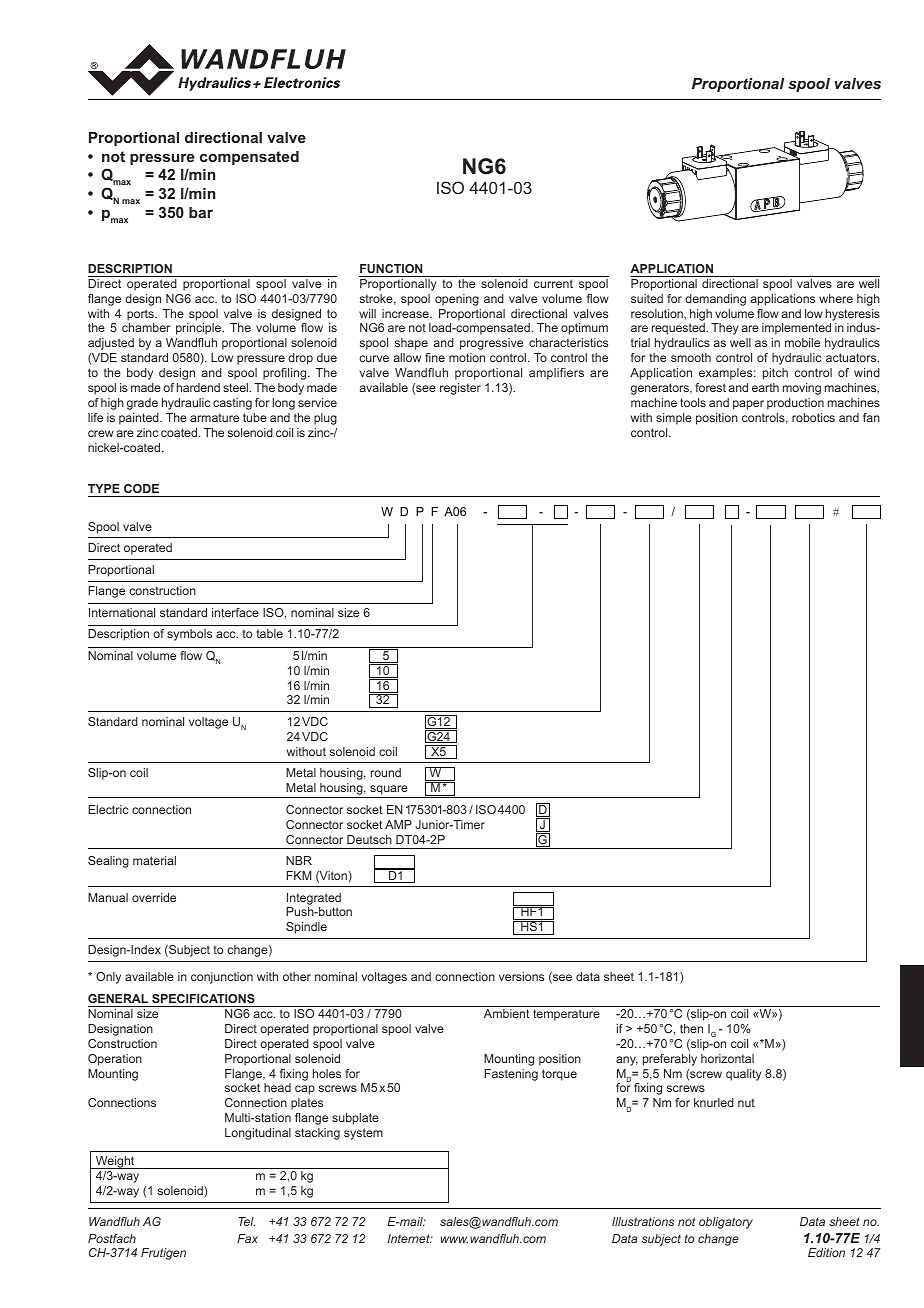 This page has height=1308, width=924. What do you see at coordinates (813, 417) in the page?
I see `robotics` at bounding box center [813, 417].
